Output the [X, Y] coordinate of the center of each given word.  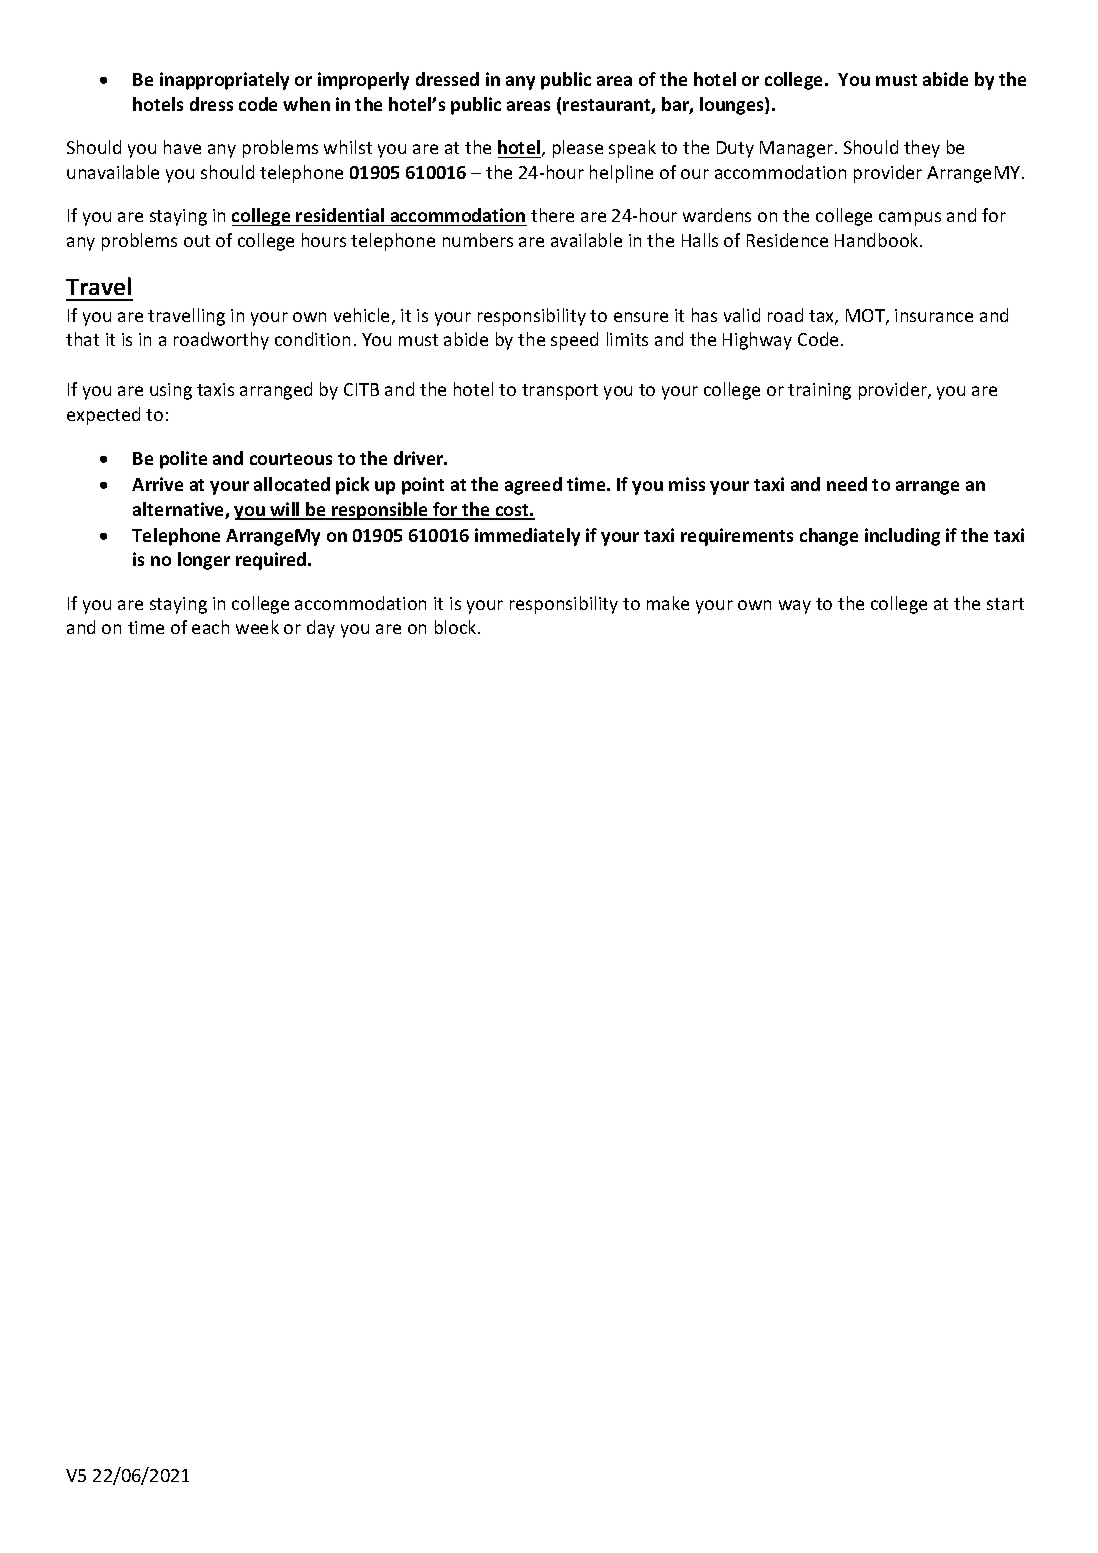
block [457, 627]
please [578, 149]
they [922, 149]
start [1005, 604]
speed [574, 341]
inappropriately [224, 81]
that [82, 339]
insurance [934, 315]
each [210, 627]
